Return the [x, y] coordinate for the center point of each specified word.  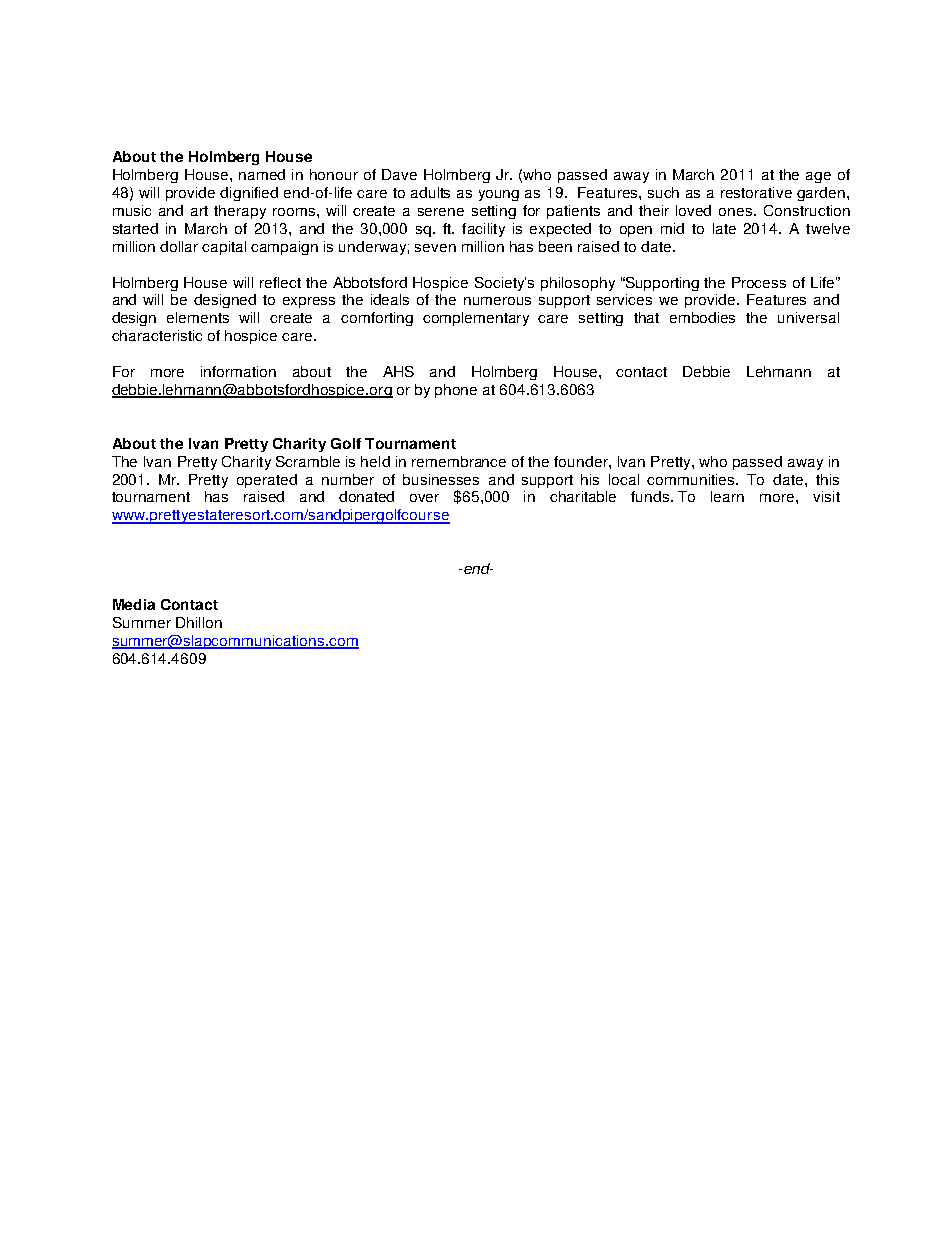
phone [456, 391]
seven [435, 248]
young [499, 195]
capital [224, 248]
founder [582, 461]
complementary [476, 319]
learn [727, 496]
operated [267, 481]
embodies [702, 317]
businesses [441, 479]
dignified [249, 194]
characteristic [157, 335]
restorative [756, 192]
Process [759, 282]
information [238, 371]
